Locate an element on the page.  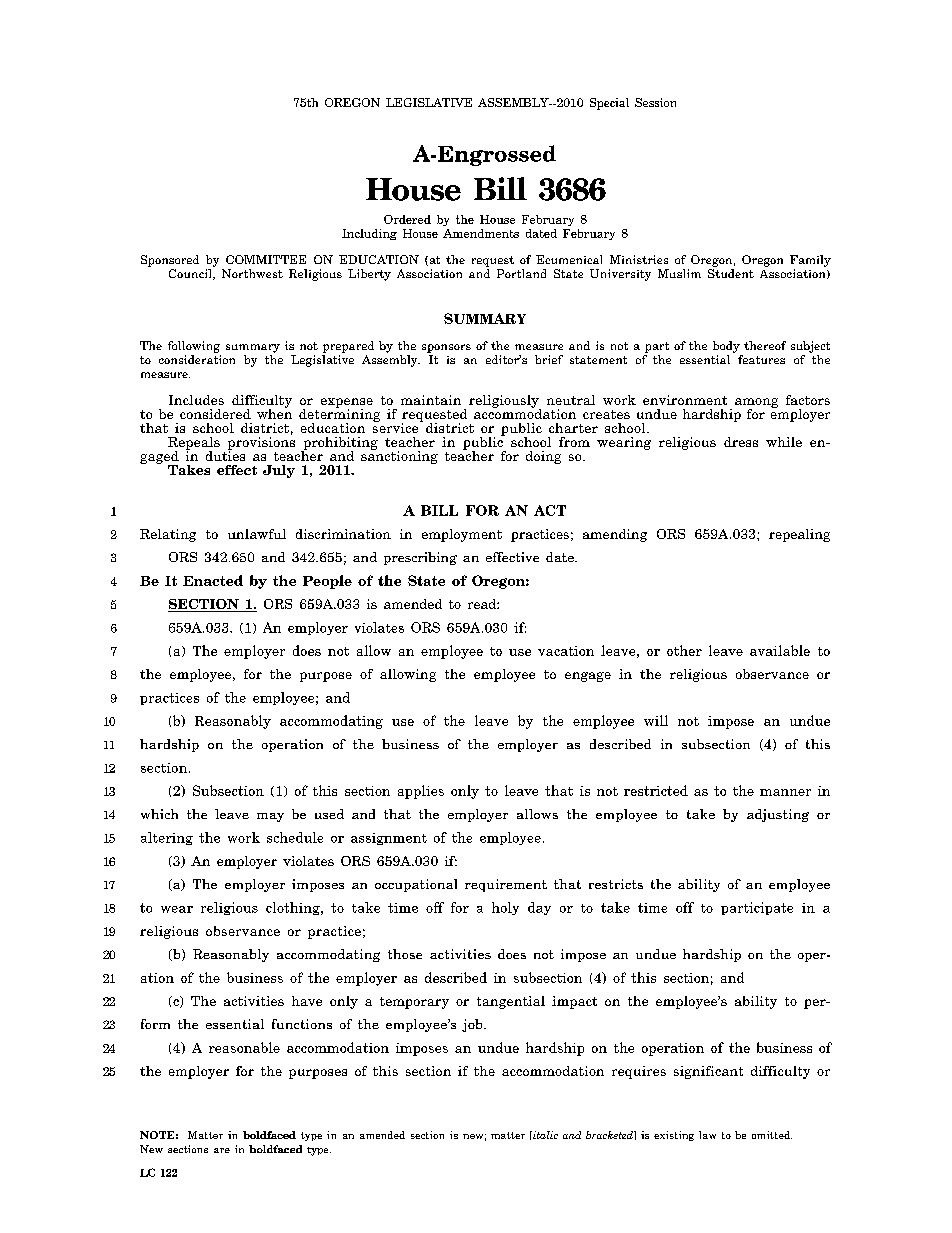
requirement is located at coordinates (506, 885).
